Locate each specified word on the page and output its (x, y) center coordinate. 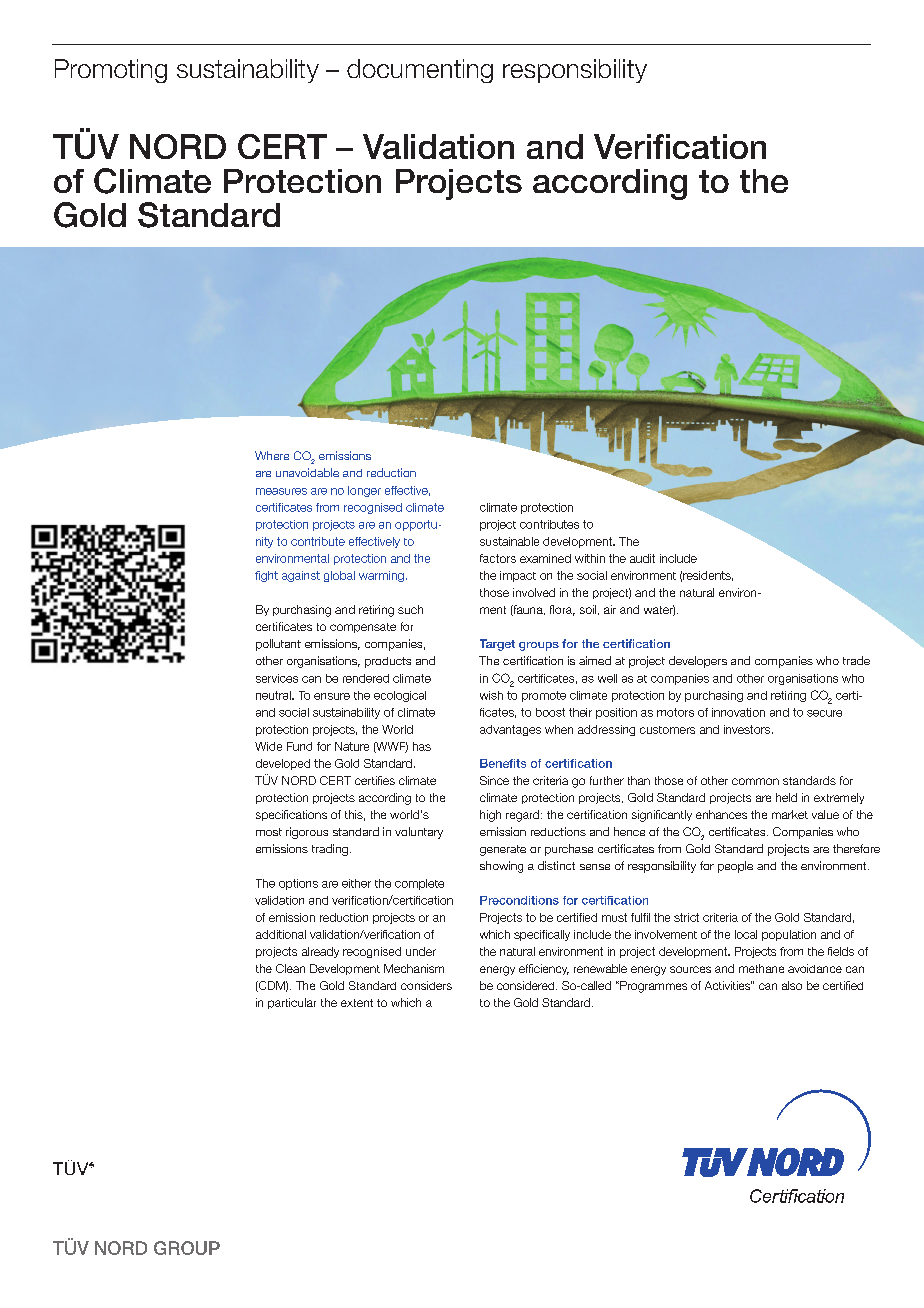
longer (364, 491)
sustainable (509, 541)
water (659, 610)
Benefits (503, 763)
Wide (268, 746)
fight (266, 576)
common (755, 781)
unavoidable (307, 472)
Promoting (111, 71)
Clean (290, 968)
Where (272, 455)
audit (642, 558)
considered (527, 985)
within (590, 558)
